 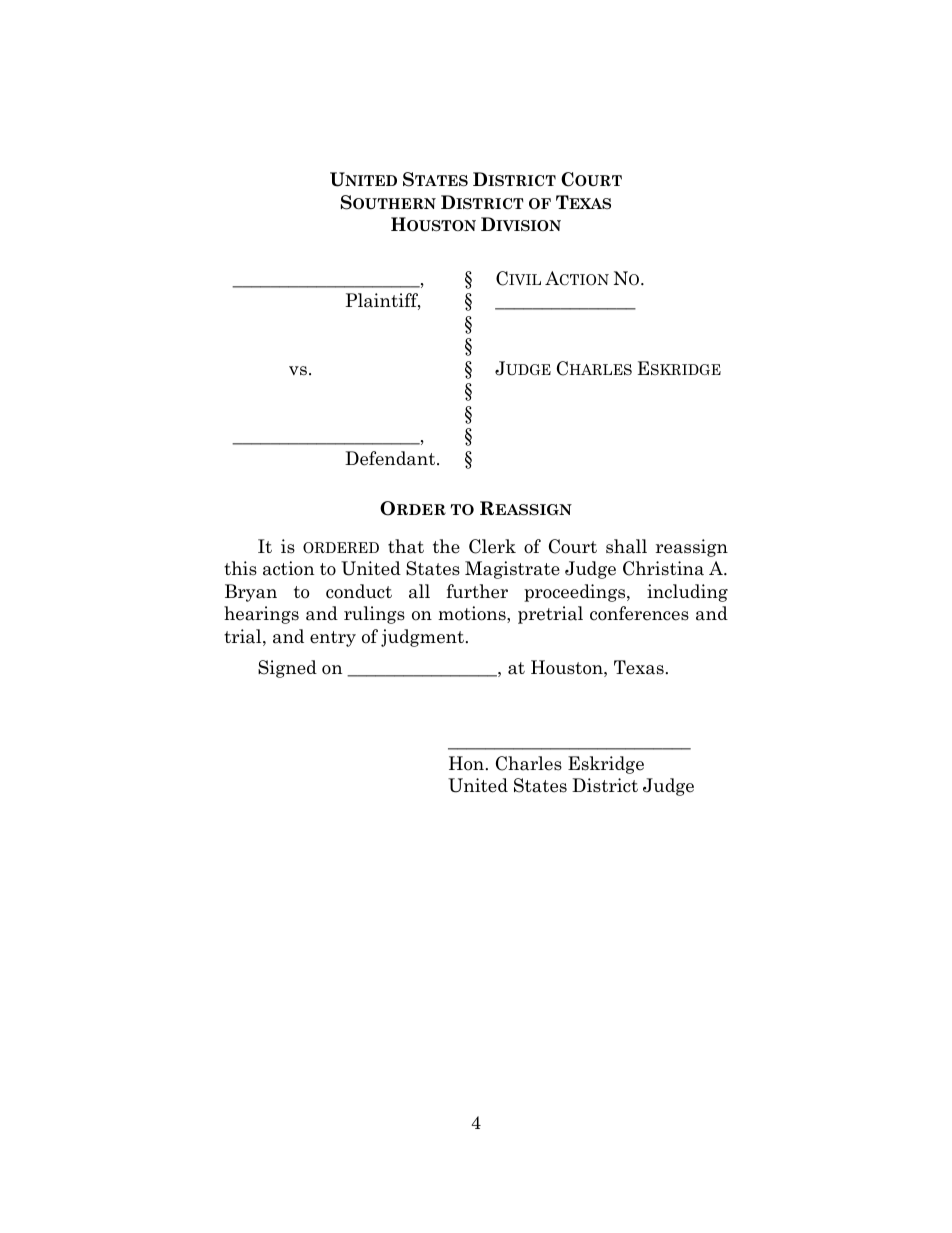 I want to click on shall, so click(x=626, y=546).
